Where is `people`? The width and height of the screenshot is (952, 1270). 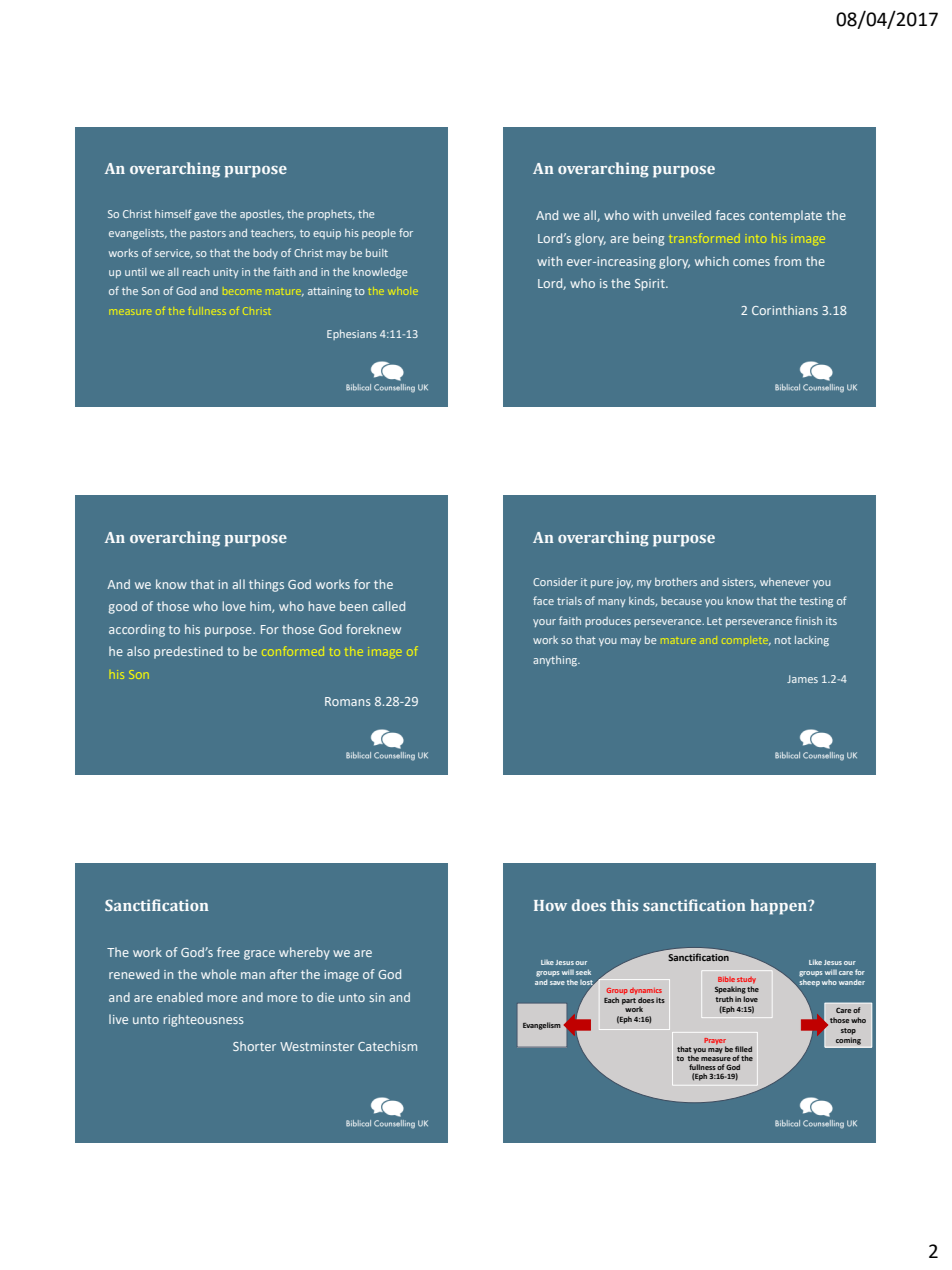 people is located at coordinates (379, 234).
